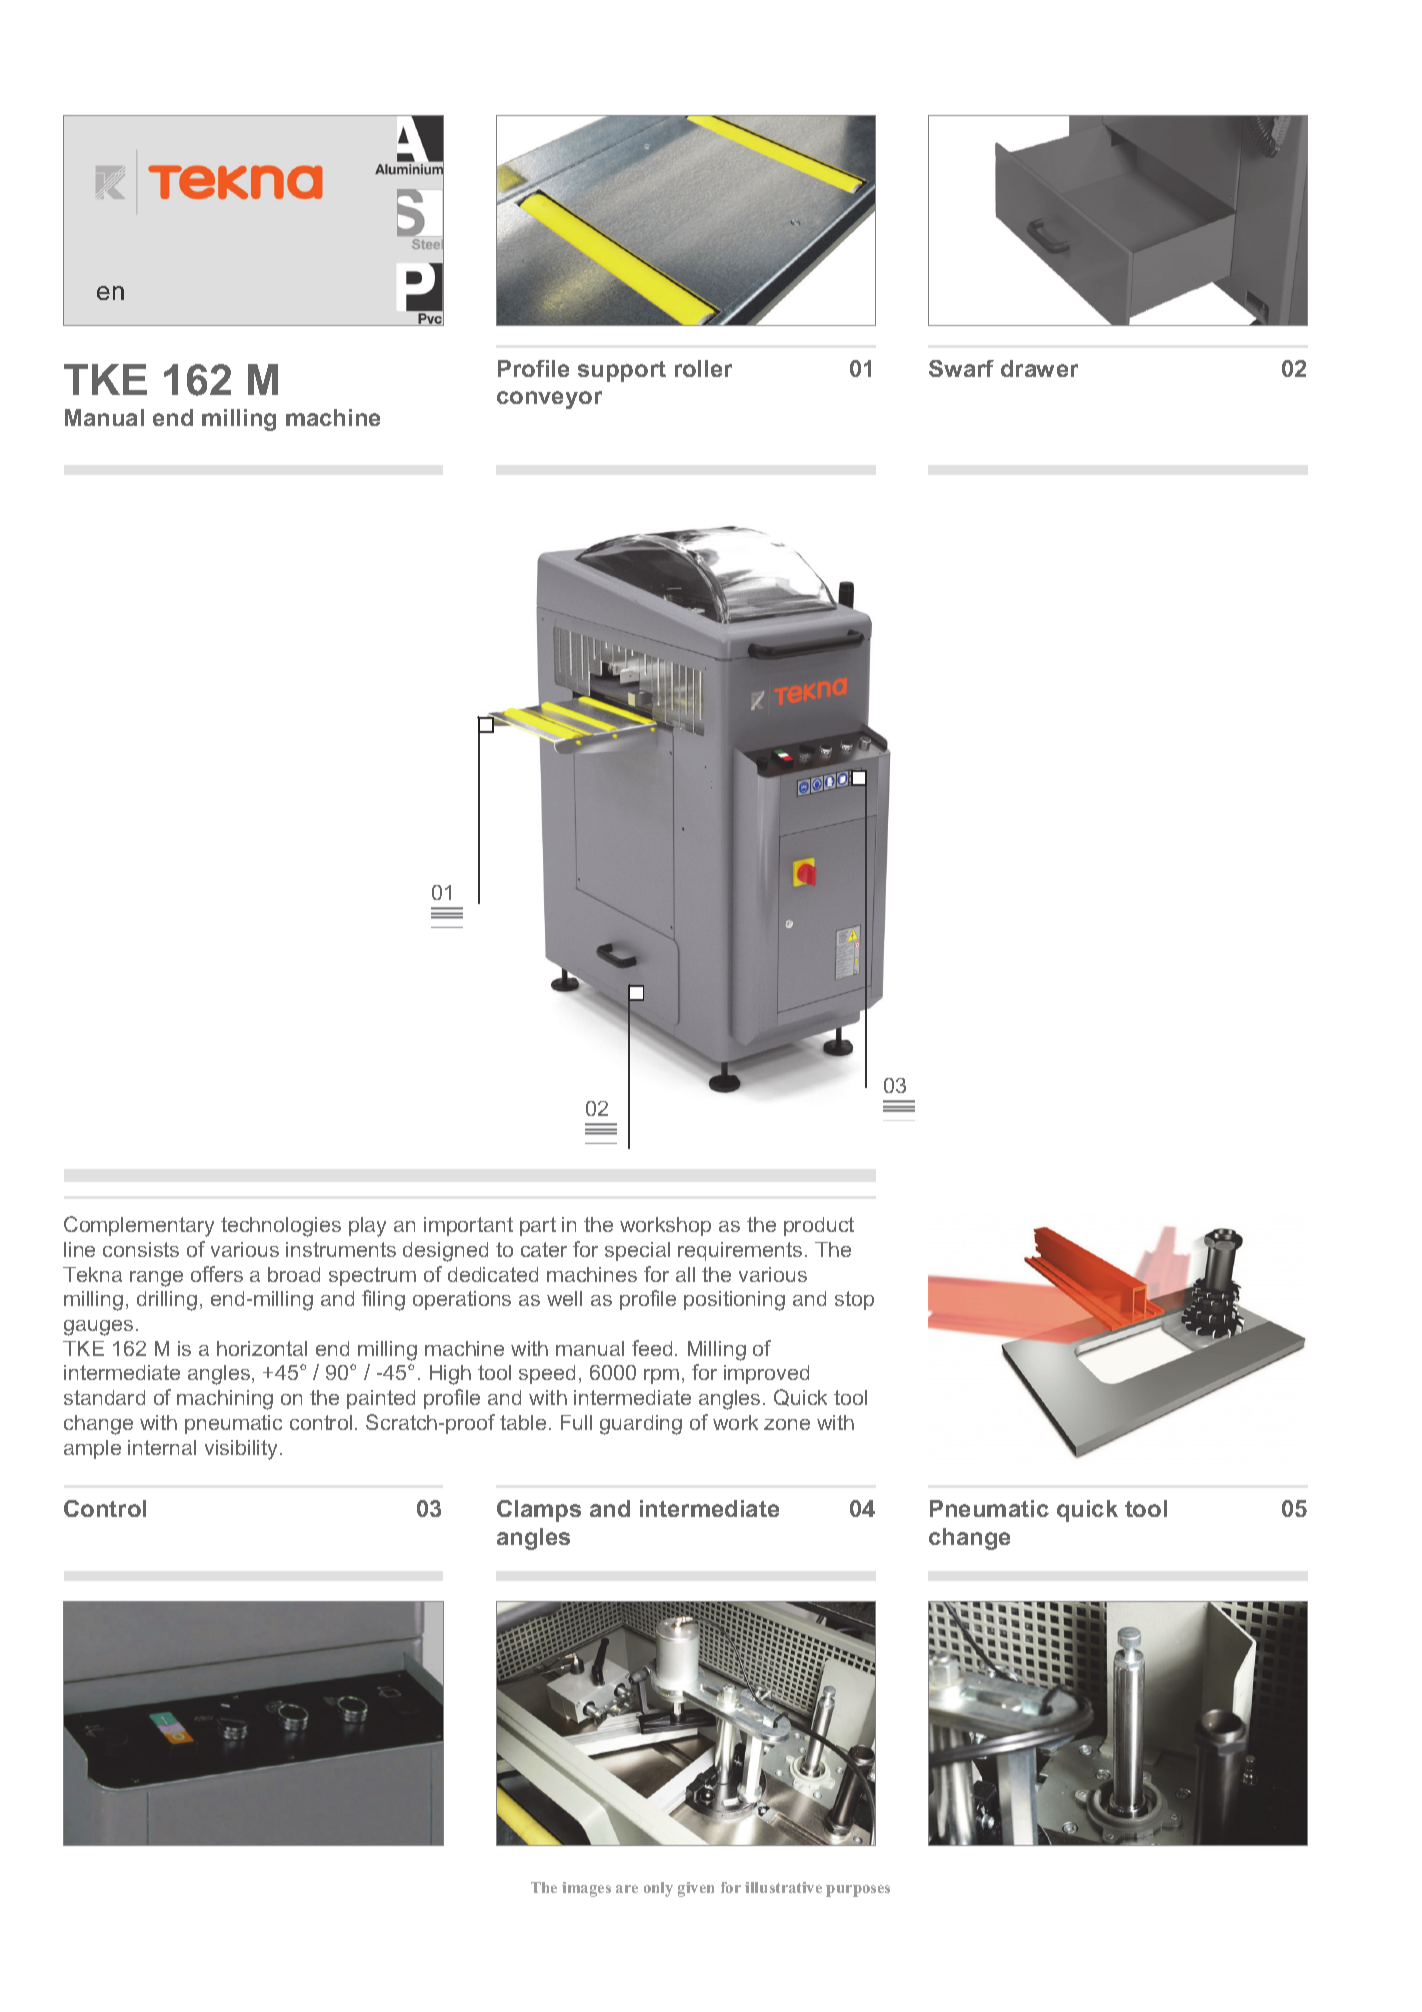 The height and width of the screenshot is (2012, 1422). What do you see at coordinates (854, 1300) in the screenshot?
I see `stop` at bounding box center [854, 1300].
